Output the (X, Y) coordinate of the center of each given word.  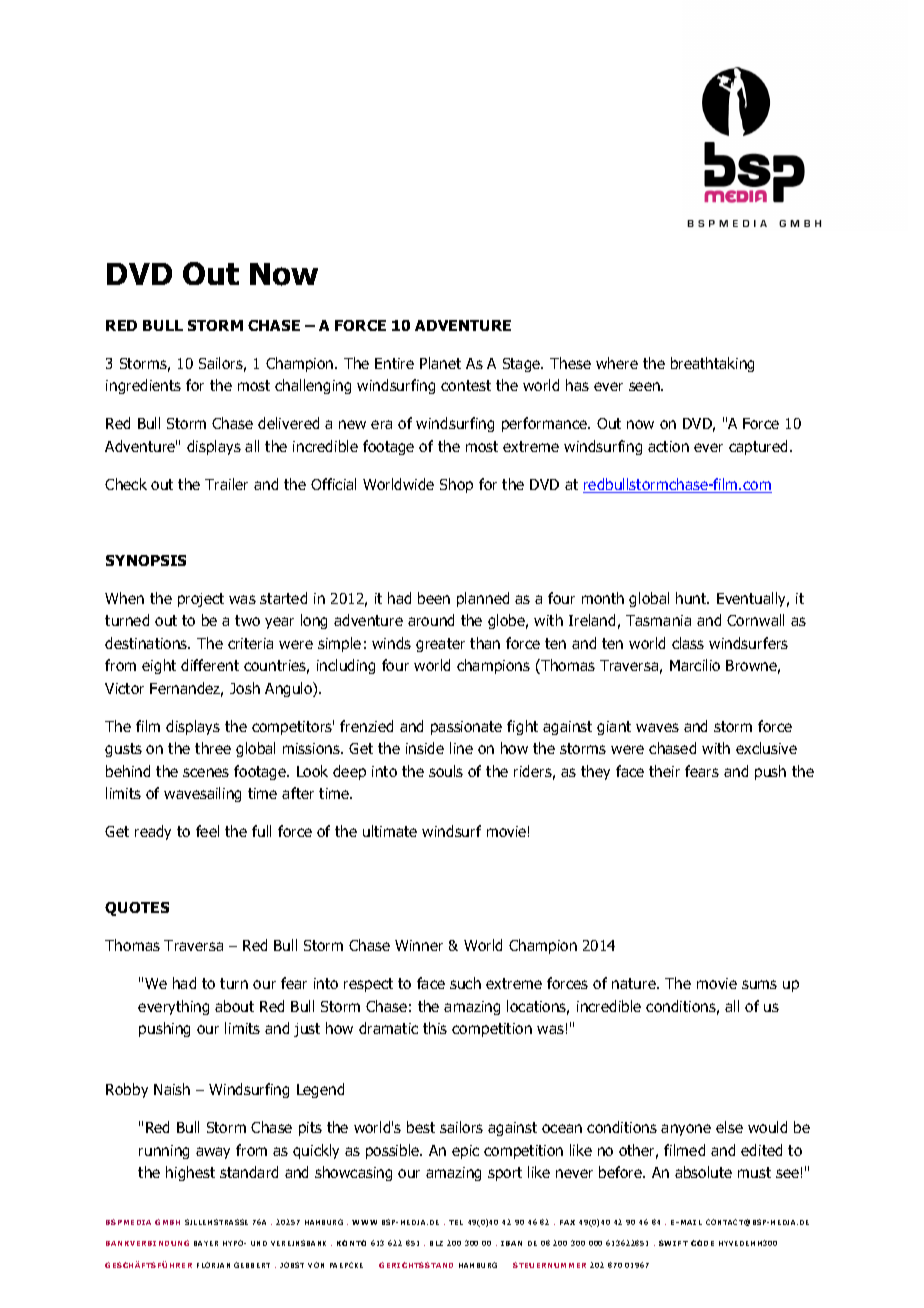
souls (446, 771)
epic (465, 1152)
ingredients (143, 386)
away (213, 1153)
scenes (206, 772)
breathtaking (712, 364)
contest (466, 385)
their (664, 771)
